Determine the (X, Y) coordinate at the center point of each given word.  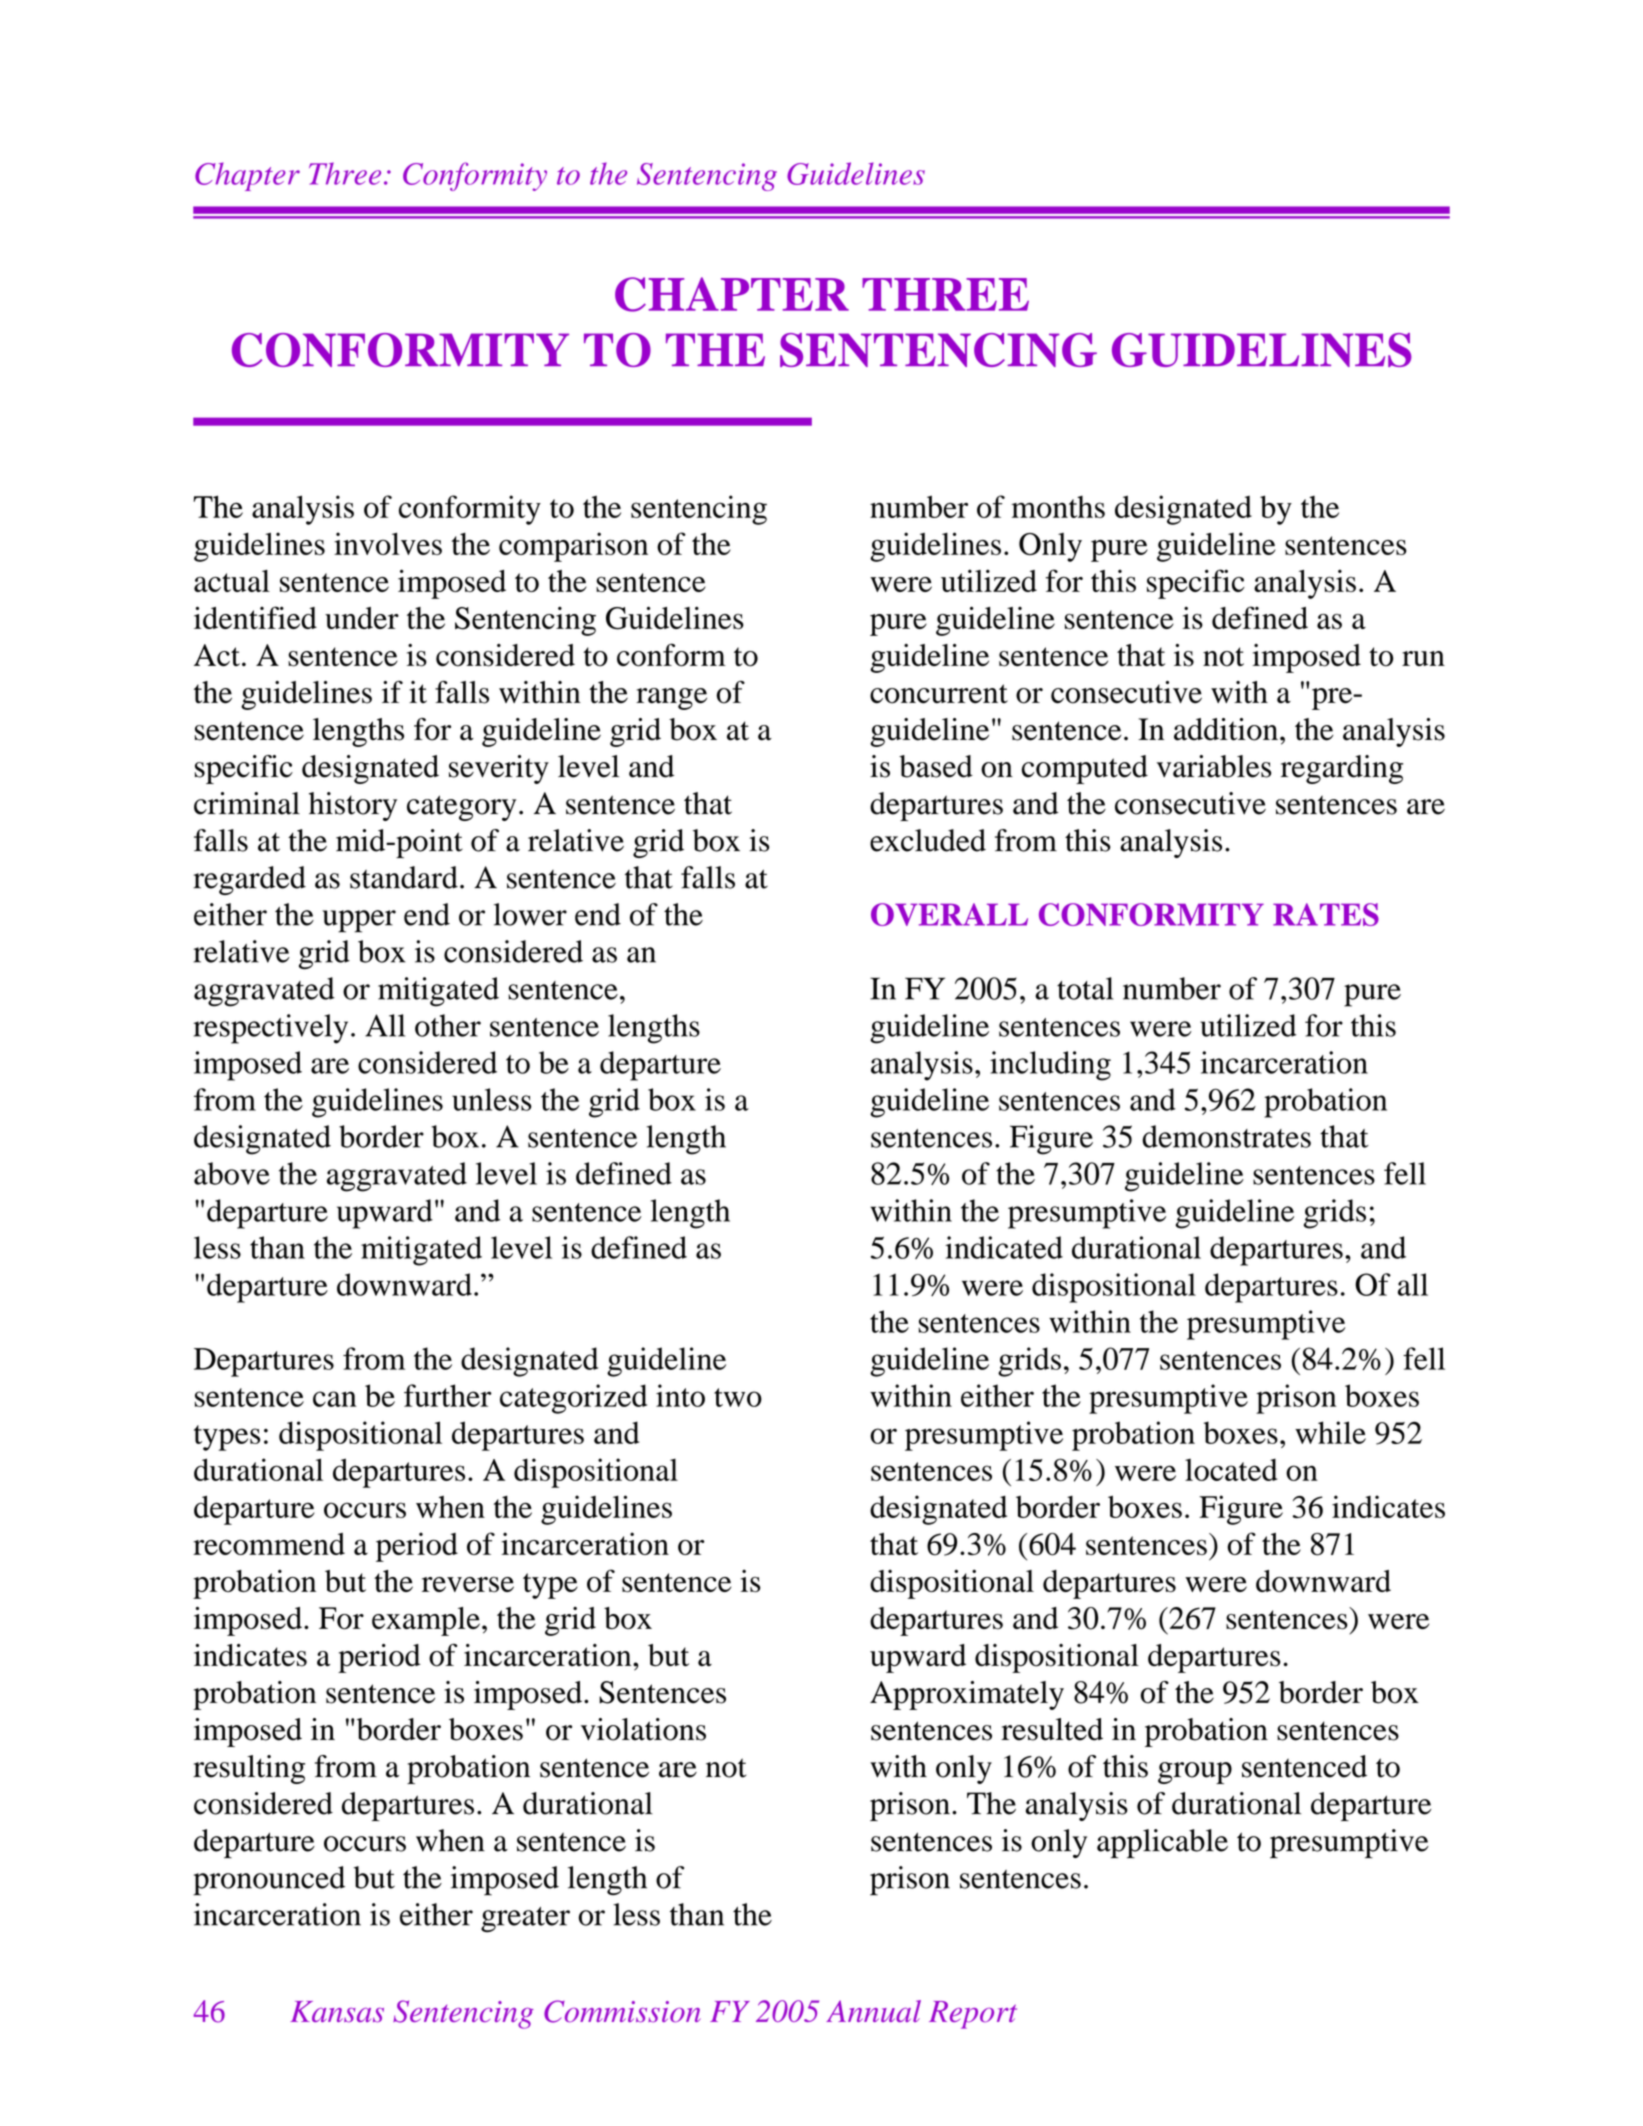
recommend (269, 1544)
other (448, 1025)
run (1423, 658)
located (1231, 1469)
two (738, 1397)
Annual (873, 2011)
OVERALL (949, 914)
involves (388, 543)
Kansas (337, 2012)
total (1085, 988)
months (1058, 507)
